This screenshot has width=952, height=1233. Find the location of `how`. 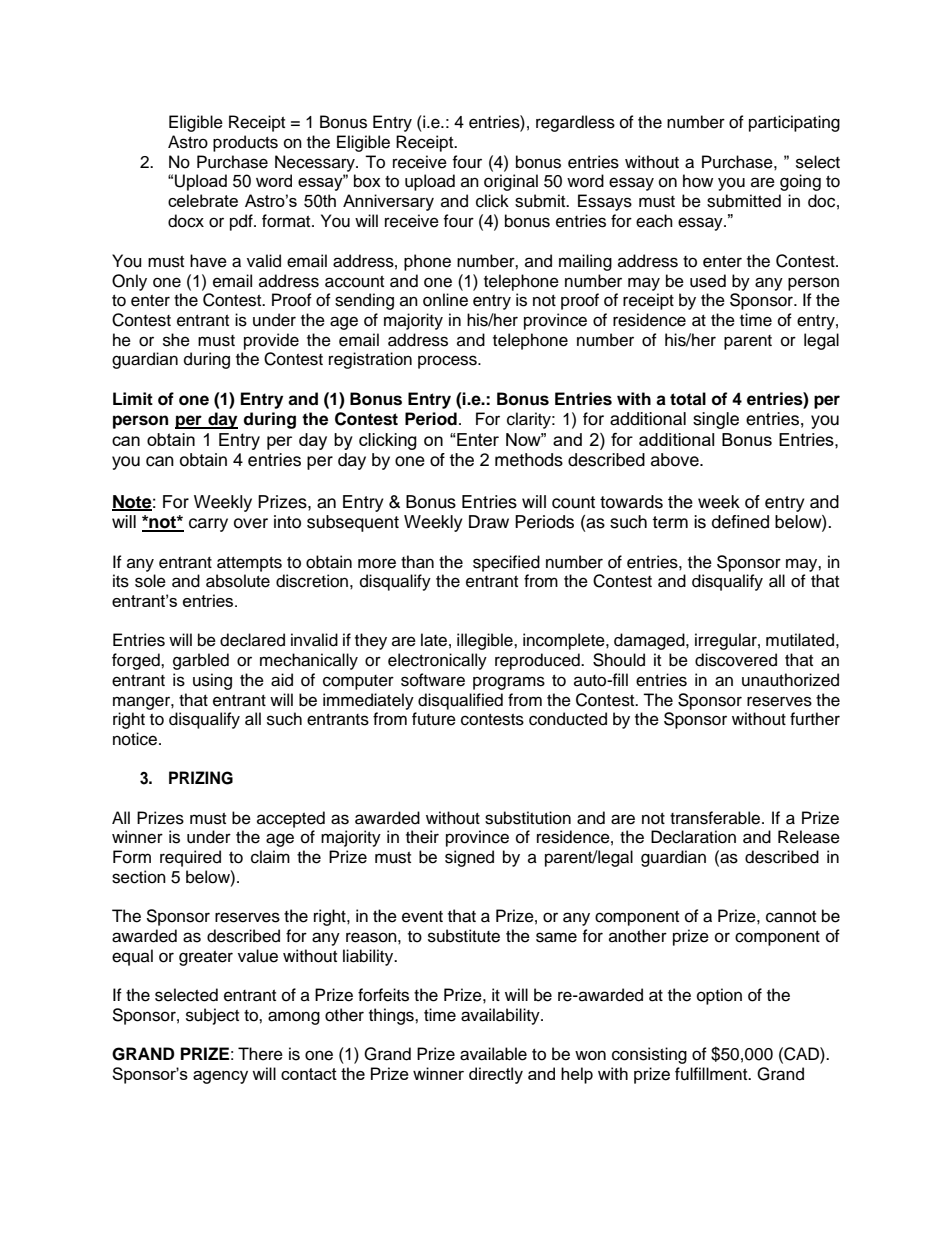

how is located at coordinates (698, 181).
